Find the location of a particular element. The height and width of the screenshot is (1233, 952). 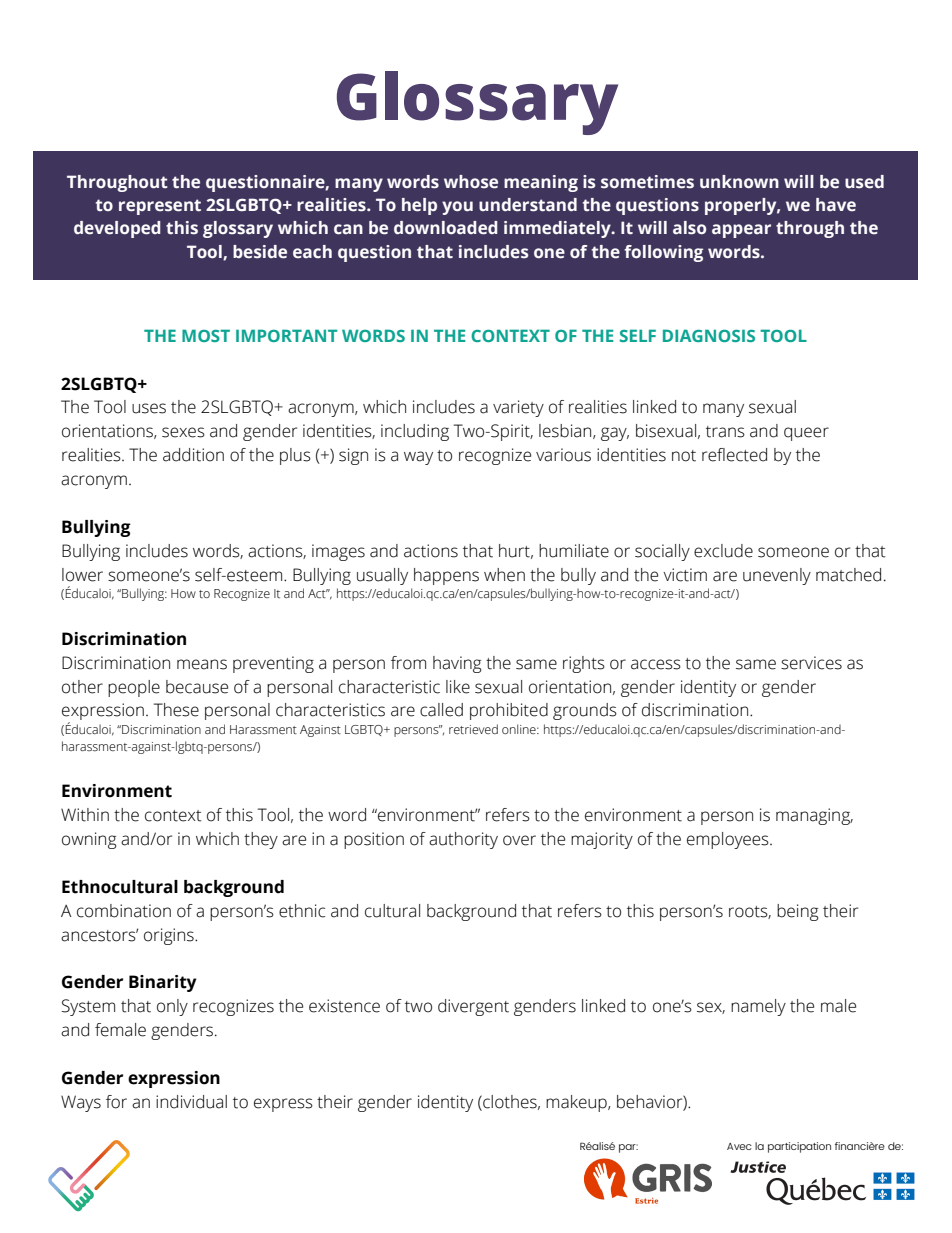

appear is located at coordinates (741, 231).
